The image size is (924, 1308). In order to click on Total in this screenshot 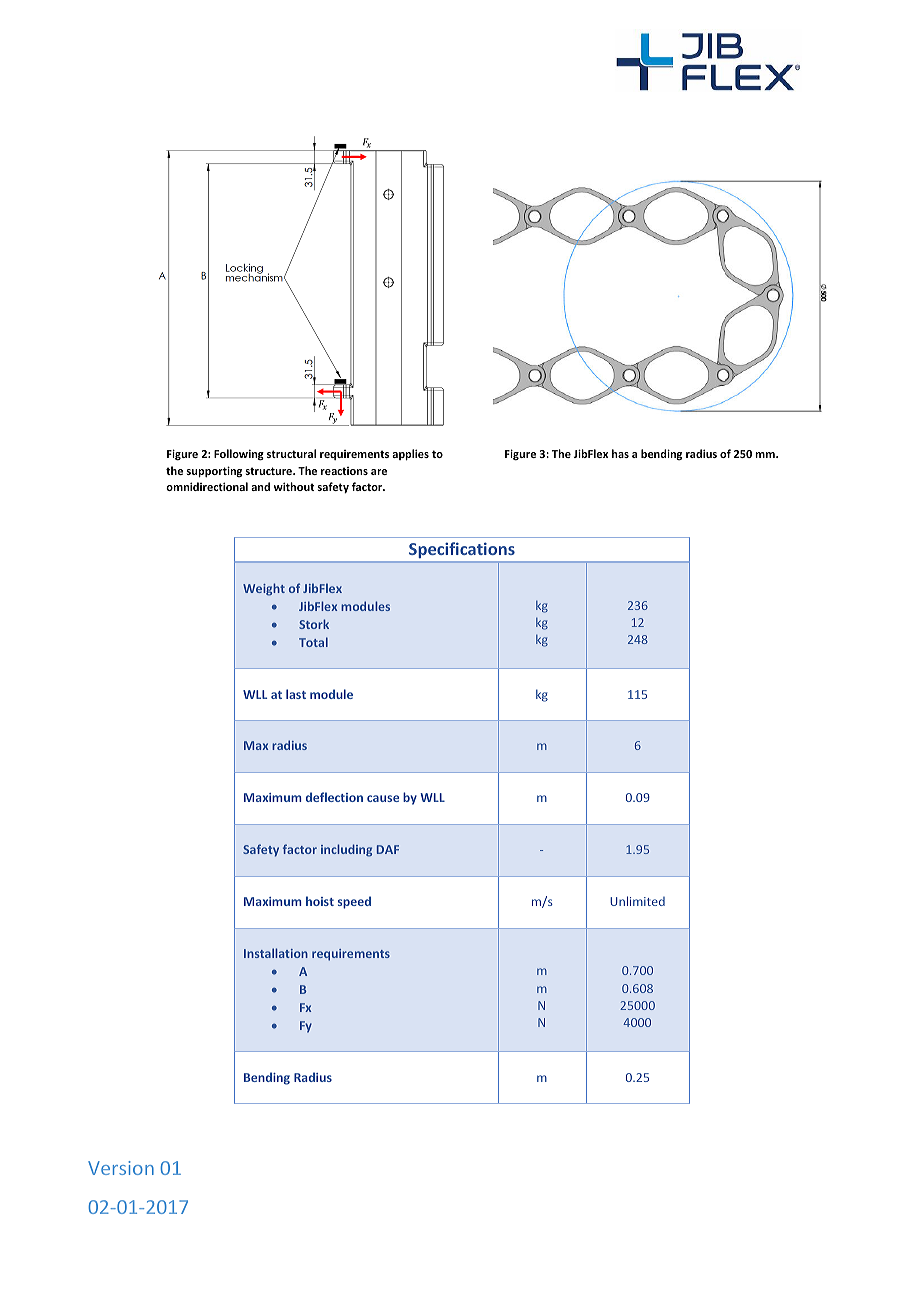, I will do `click(313, 642)`.
